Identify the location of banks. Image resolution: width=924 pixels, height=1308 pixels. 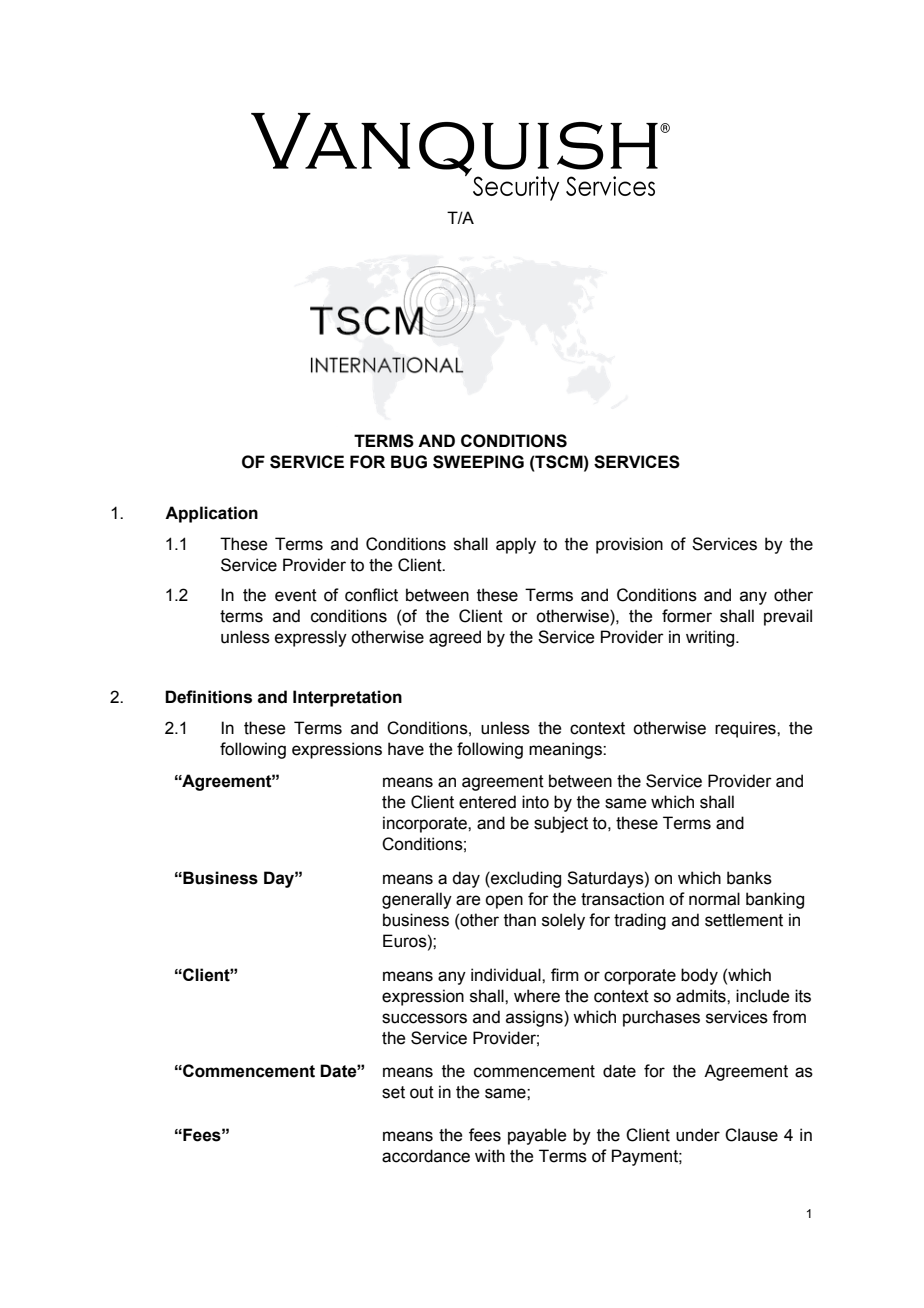
(749, 878).
